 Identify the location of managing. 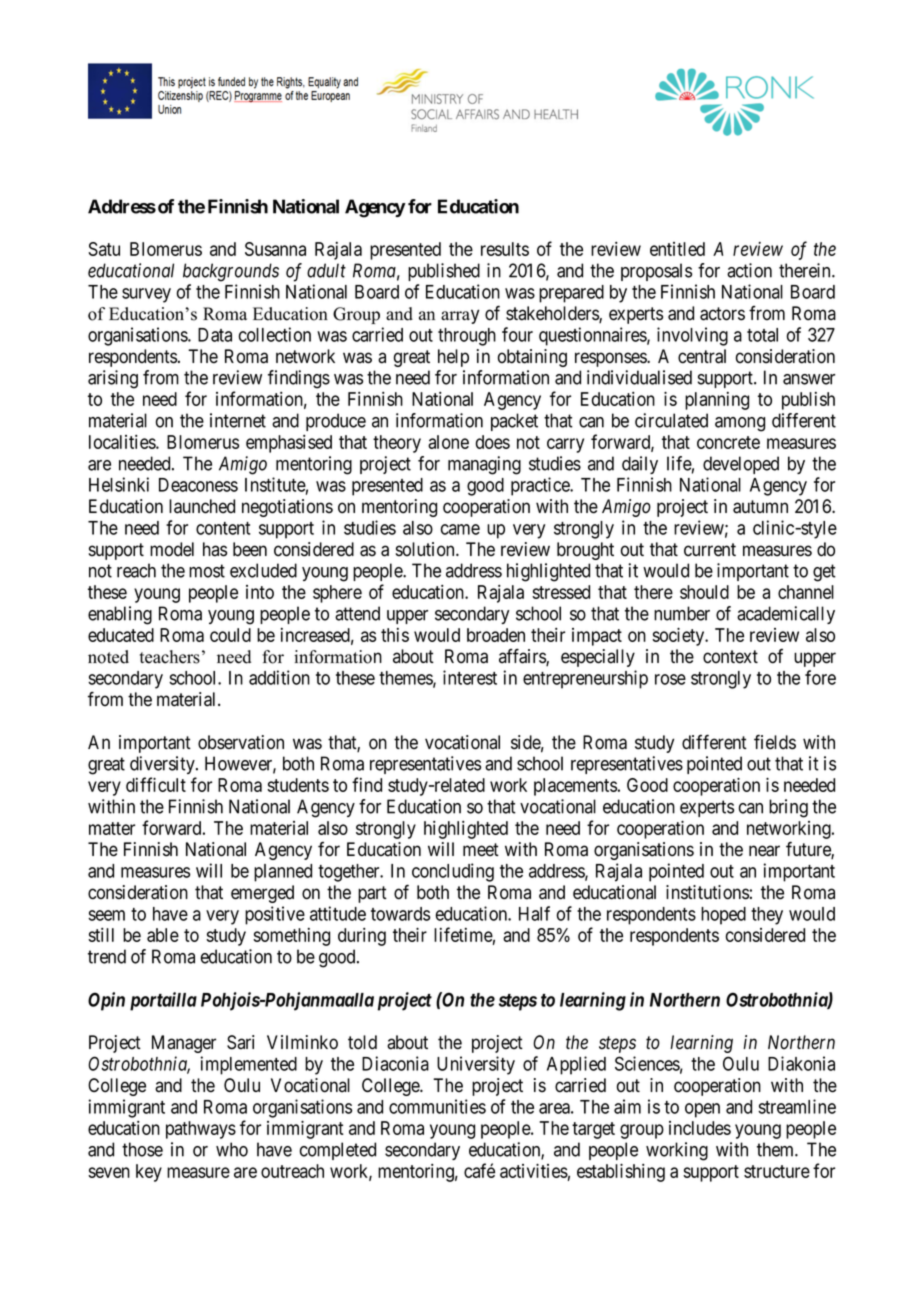
(484, 465).
